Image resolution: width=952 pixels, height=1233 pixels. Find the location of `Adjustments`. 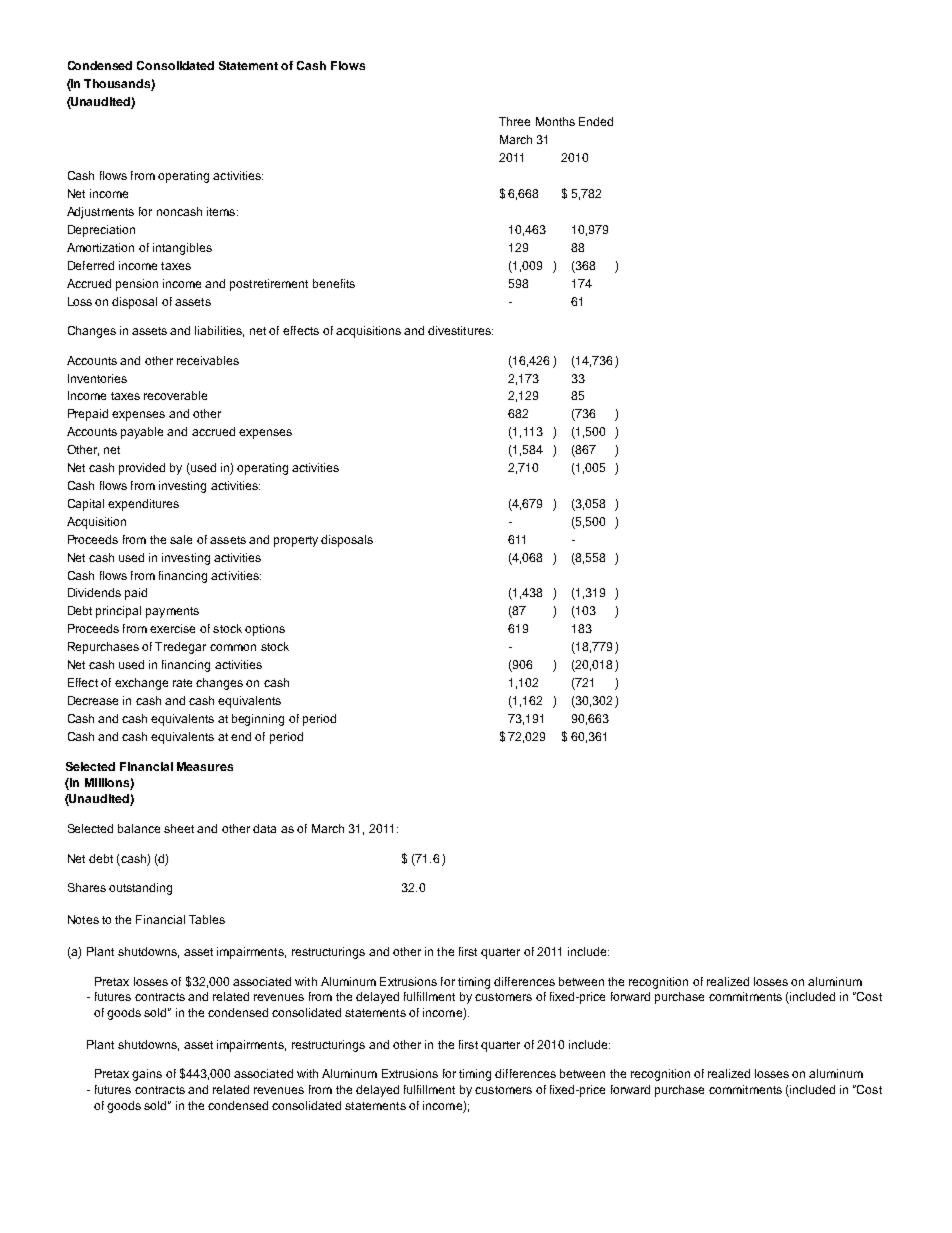

Adjustments is located at coordinates (100, 213).
